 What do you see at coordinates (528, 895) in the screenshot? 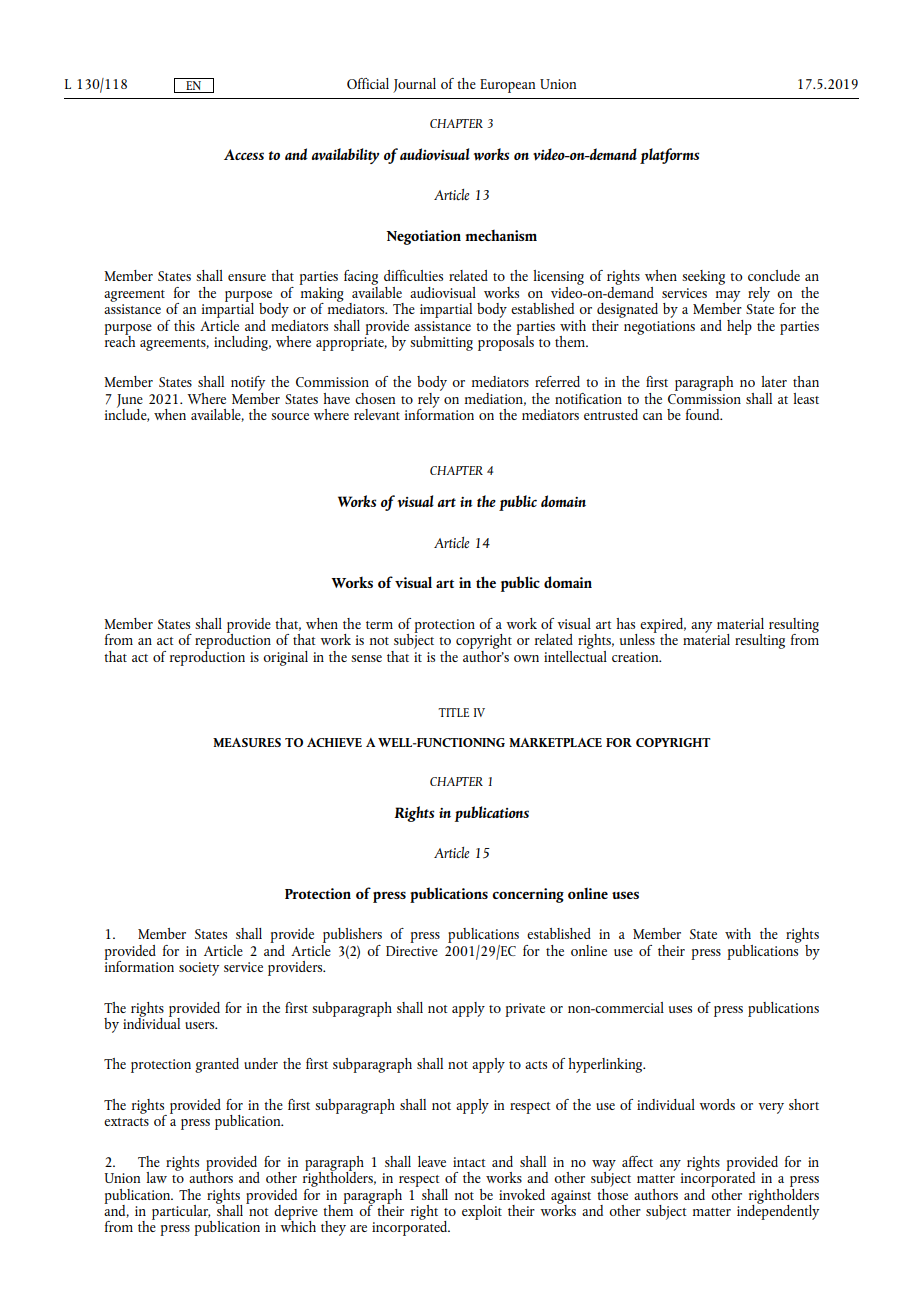
I see `concerning` at bounding box center [528, 895].
